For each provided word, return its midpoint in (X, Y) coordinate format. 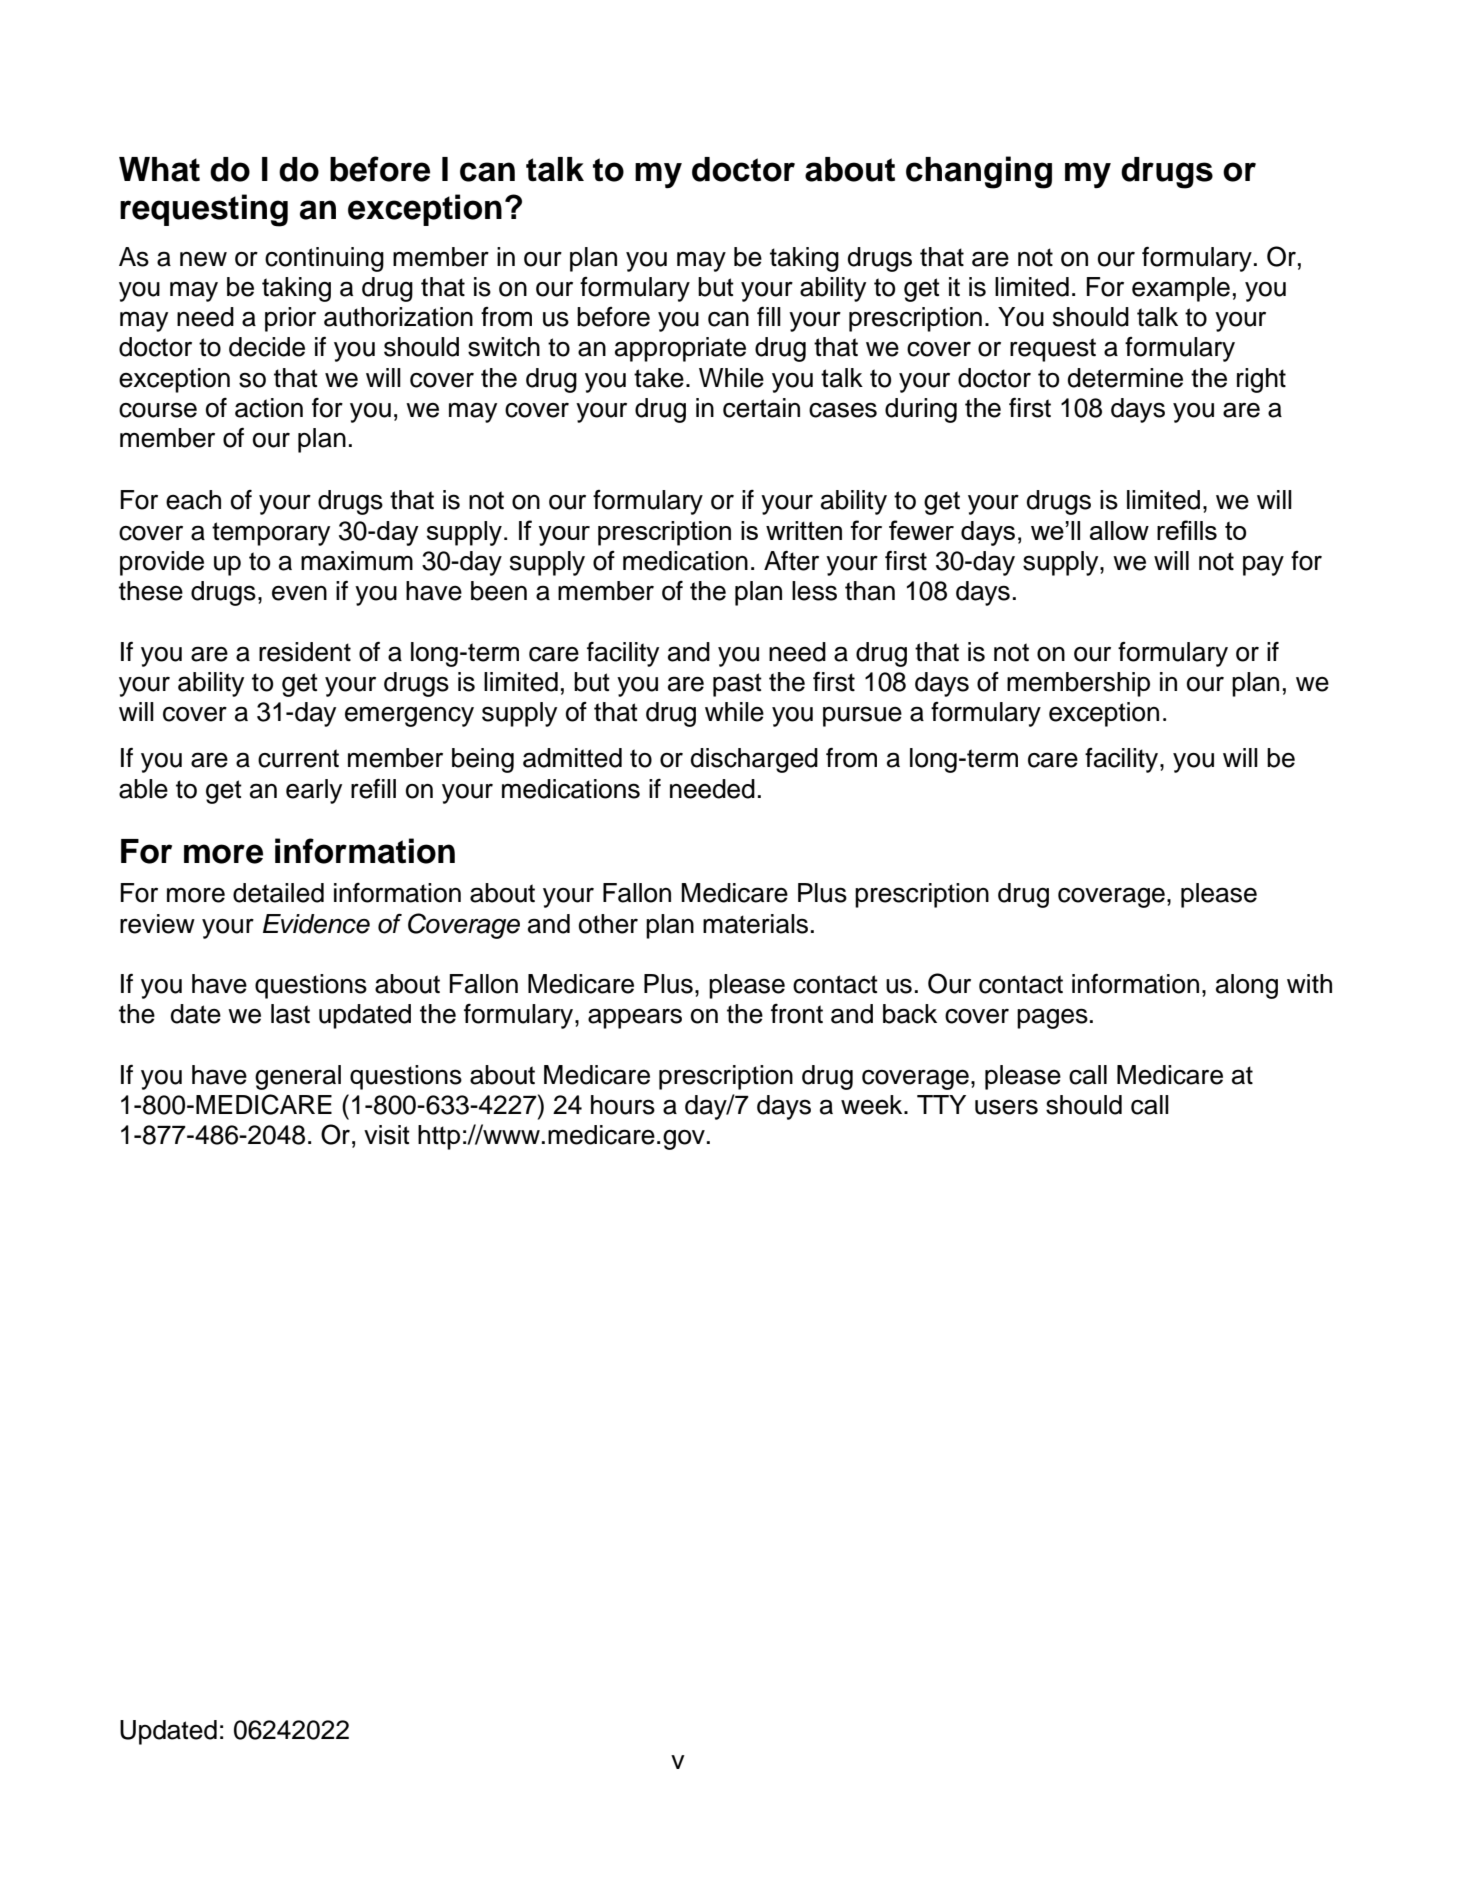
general (298, 1077)
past (737, 685)
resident (305, 652)
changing (979, 172)
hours (623, 1105)
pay (1263, 565)
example (1181, 289)
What (159, 169)
